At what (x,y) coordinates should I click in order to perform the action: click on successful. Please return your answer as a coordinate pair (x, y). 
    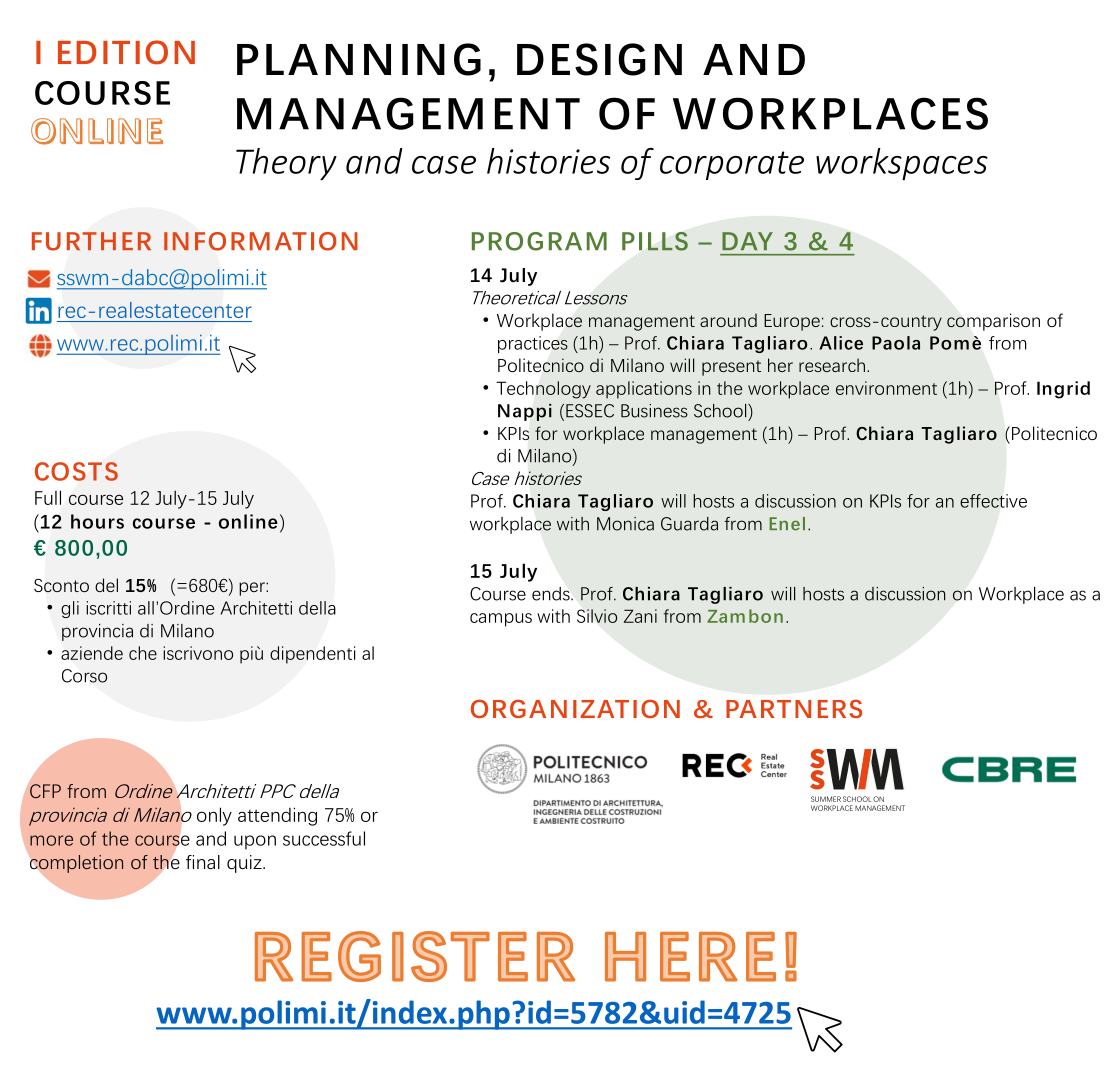
    Looking at the image, I should click on (324, 838).
